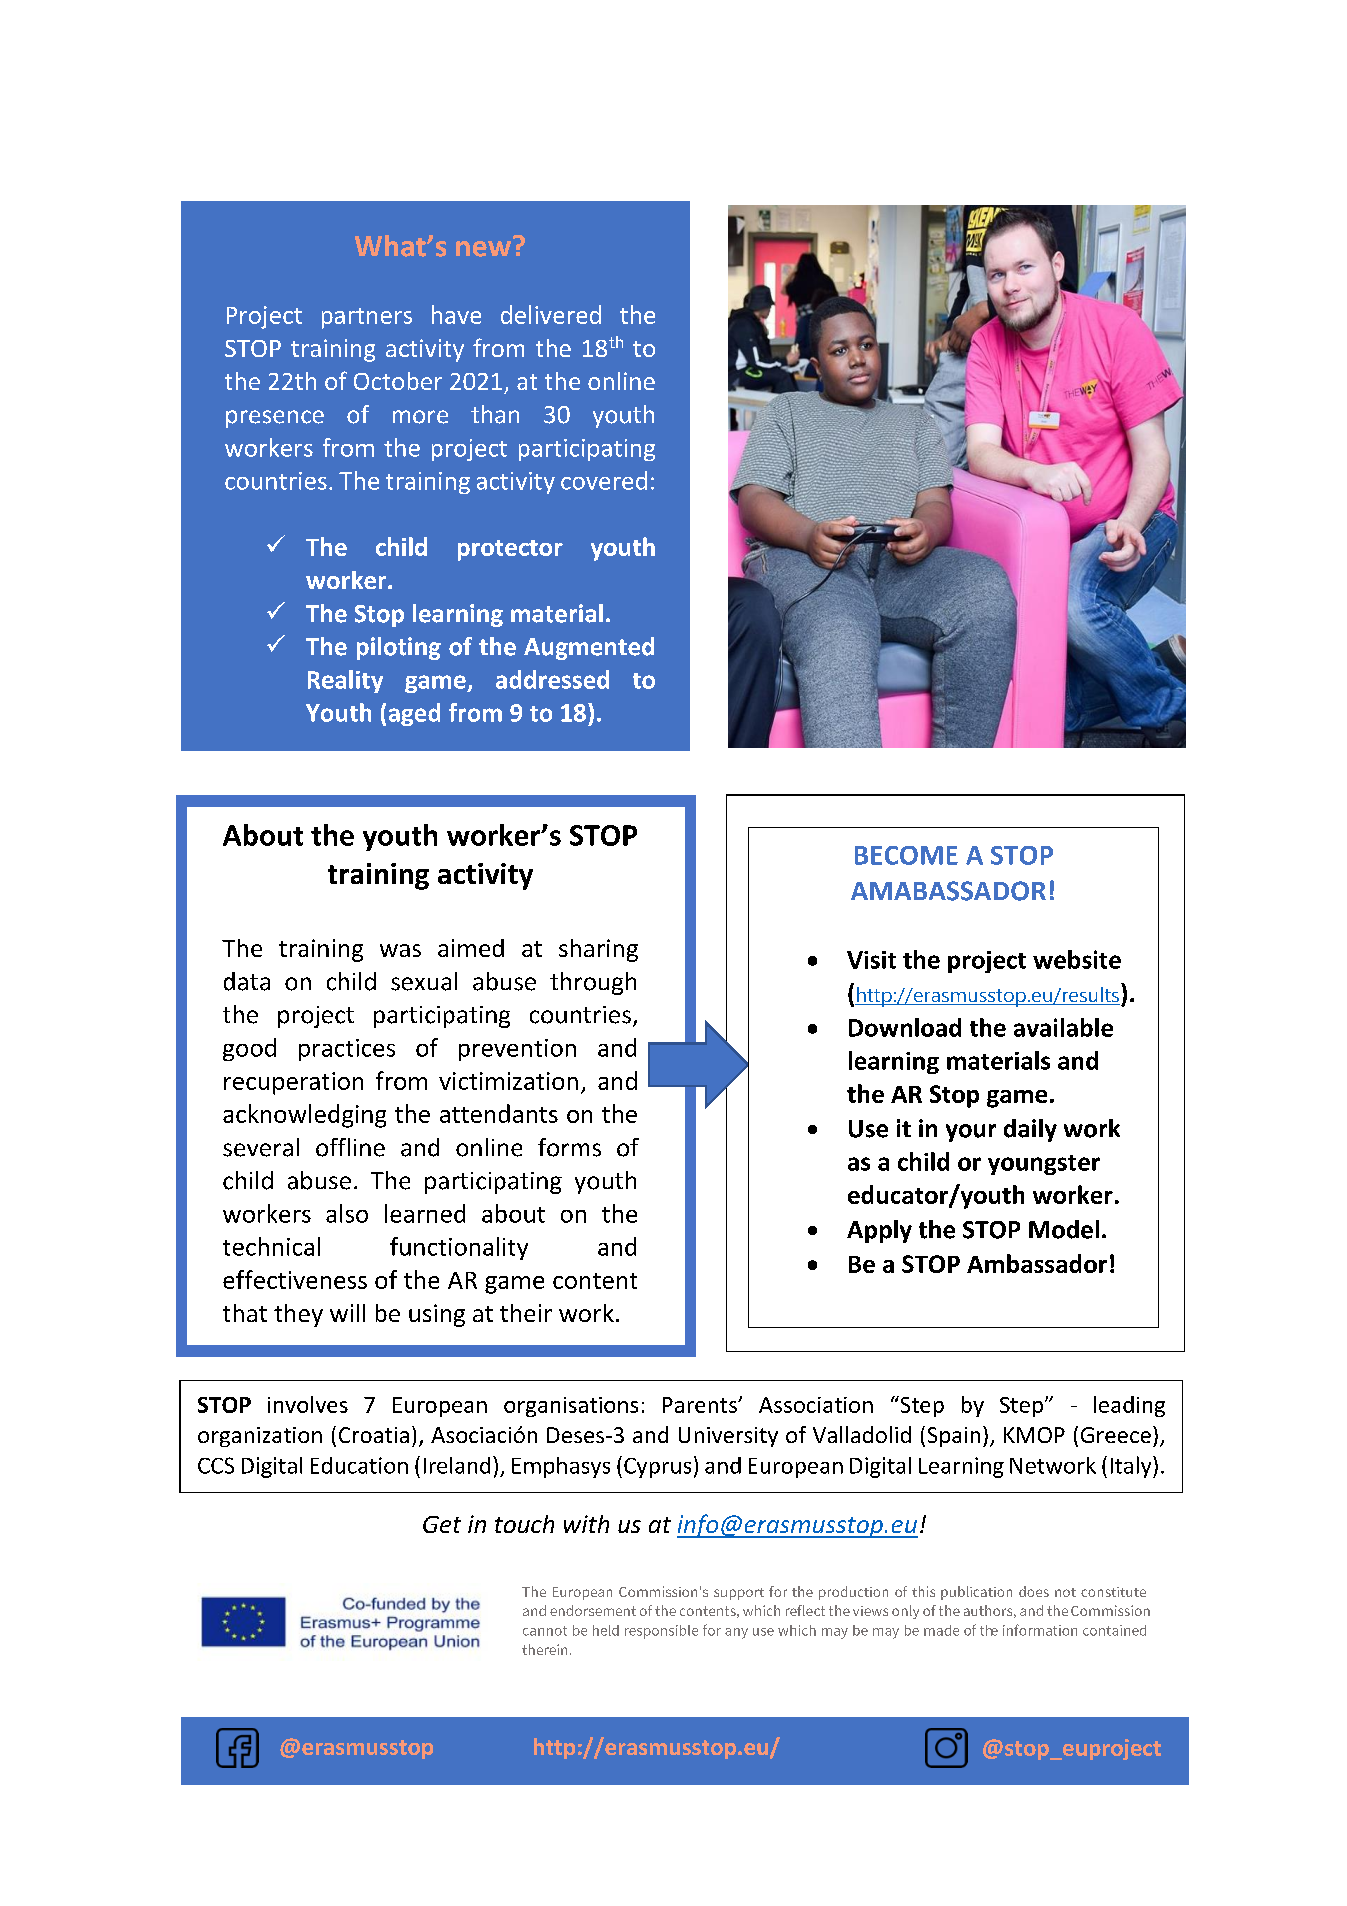 The height and width of the image is (1906, 1347). What do you see at coordinates (247, 981) in the image?
I see `data` at bounding box center [247, 981].
